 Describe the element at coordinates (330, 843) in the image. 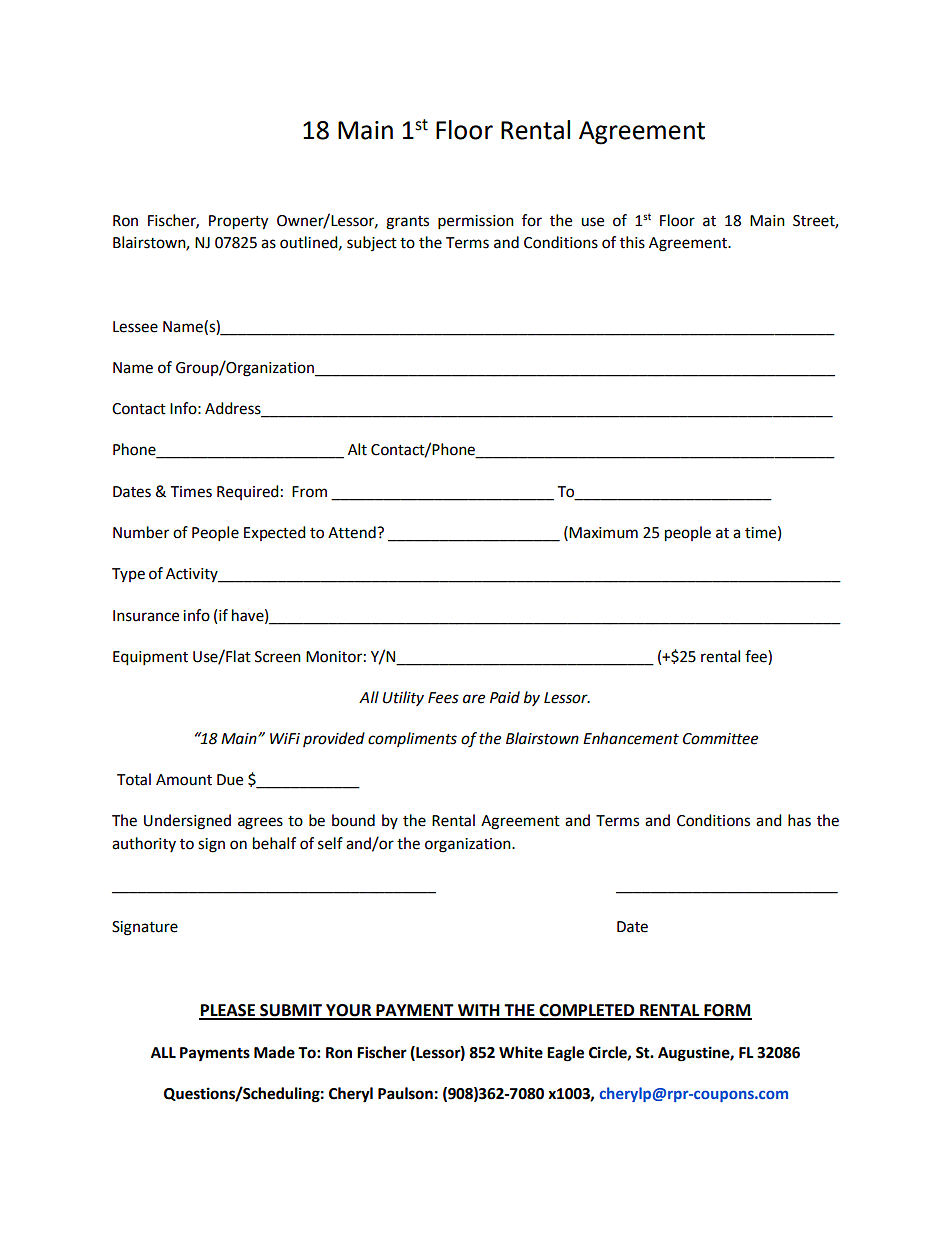

I see `self` at that location.
